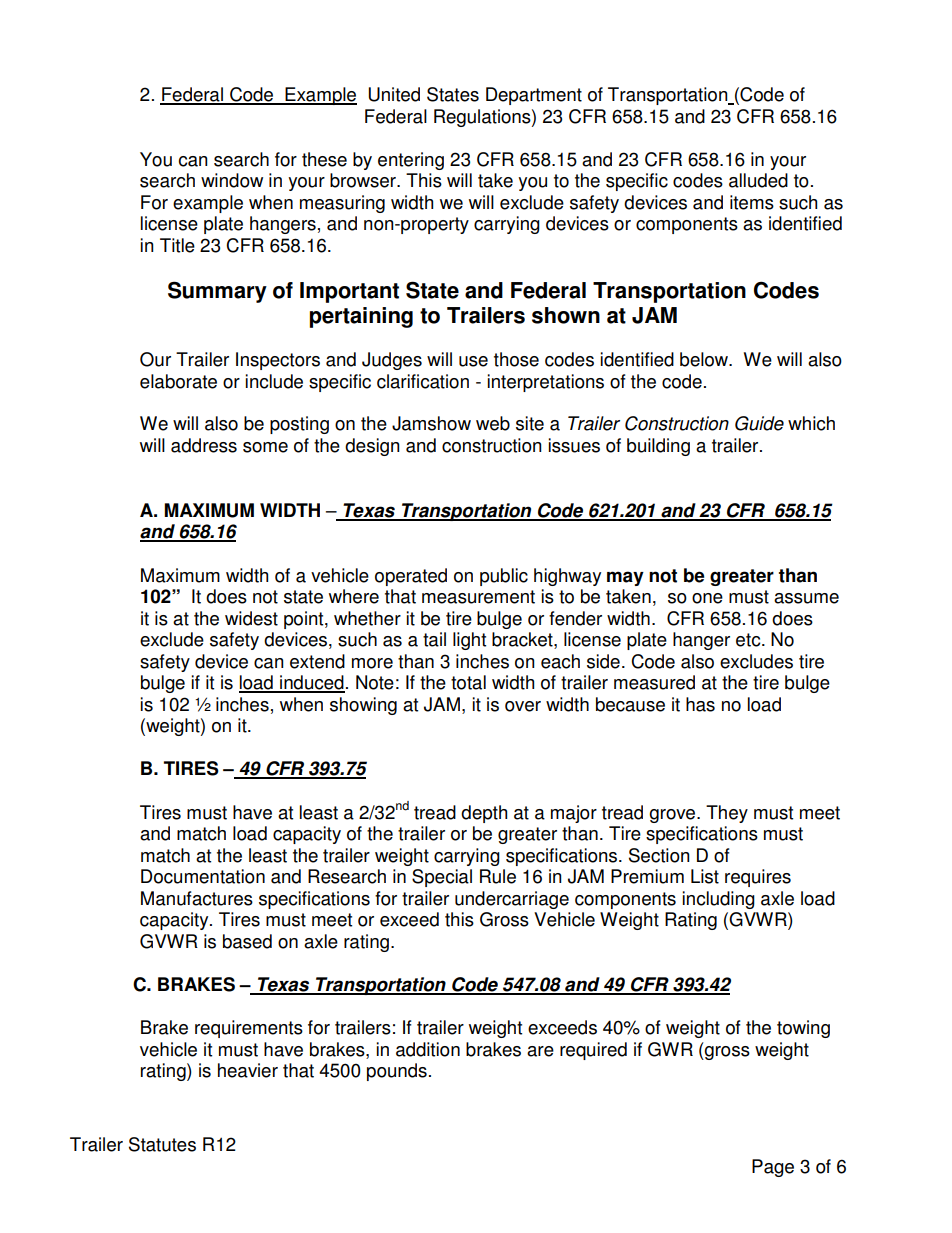 The image size is (952, 1233). I want to click on alluded, so click(758, 180).
